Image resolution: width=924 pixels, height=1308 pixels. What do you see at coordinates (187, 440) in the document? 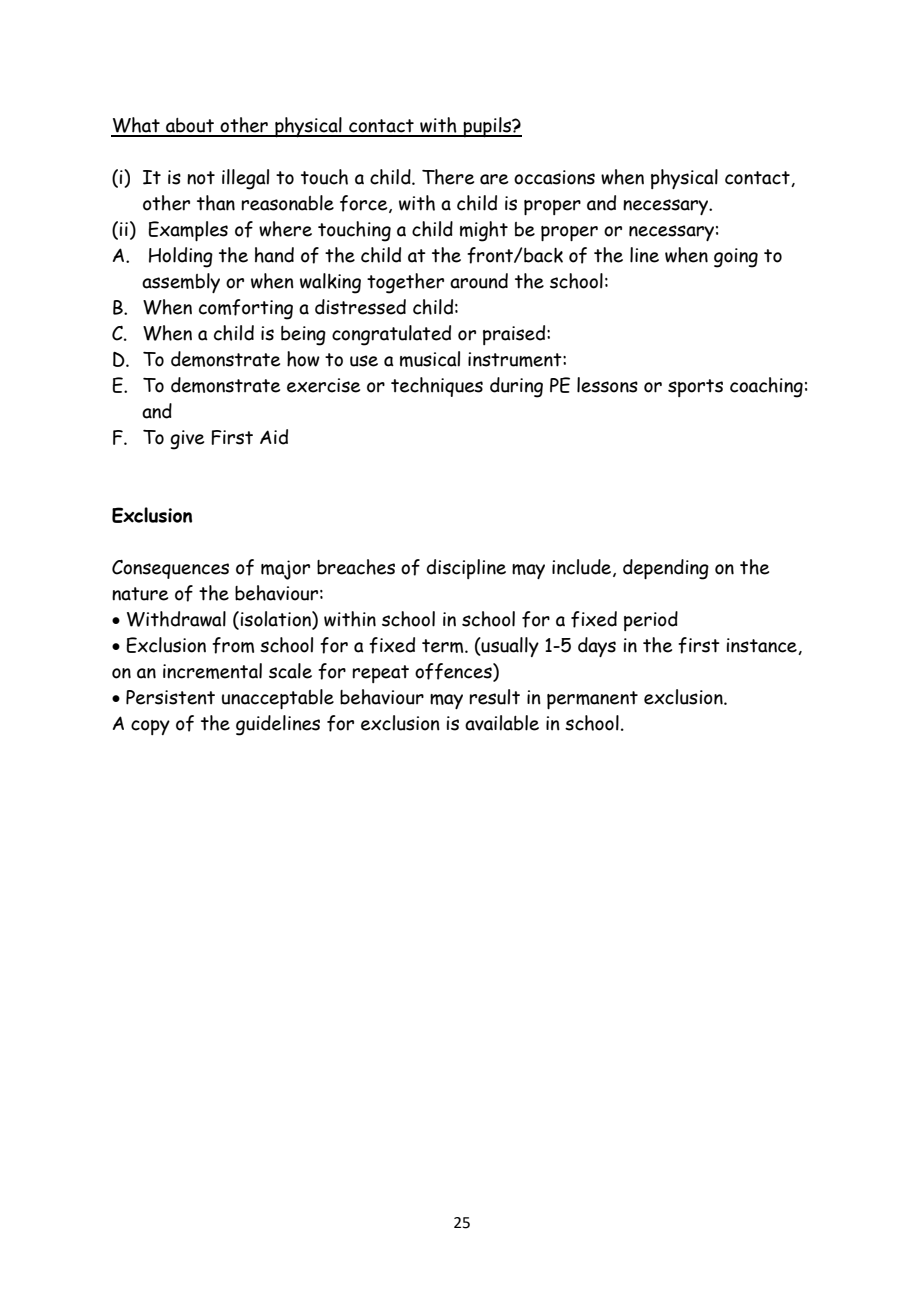
I see `give` at bounding box center [187, 440].
